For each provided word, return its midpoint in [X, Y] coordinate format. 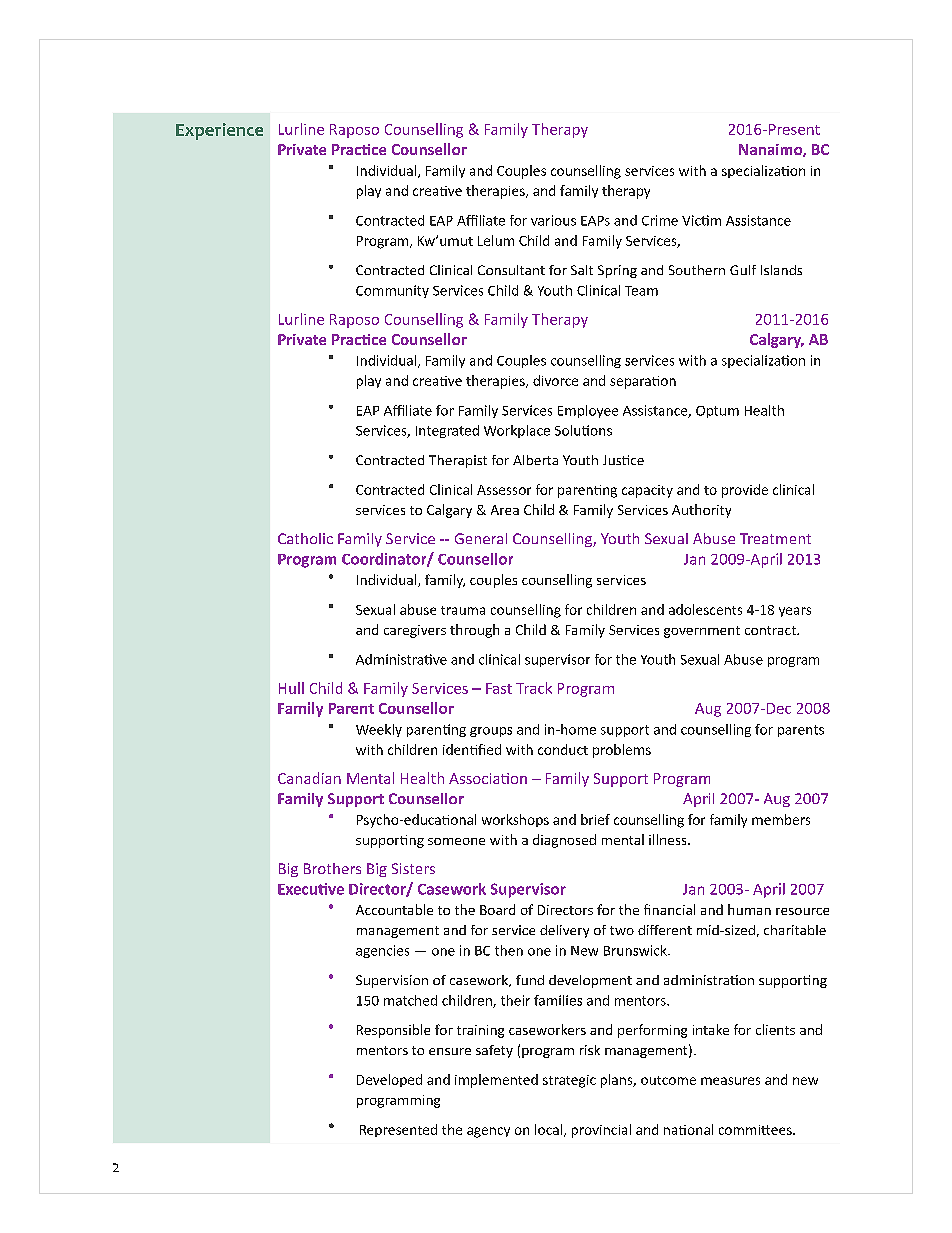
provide [745, 491]
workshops [515, 820]
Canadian [309, 778]
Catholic [305, 538]
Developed [389, 1080]
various [553, 220]
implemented [496, 1081]
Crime [660, 220]
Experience [219, 131]
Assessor [504, 490]
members [781, 819]
